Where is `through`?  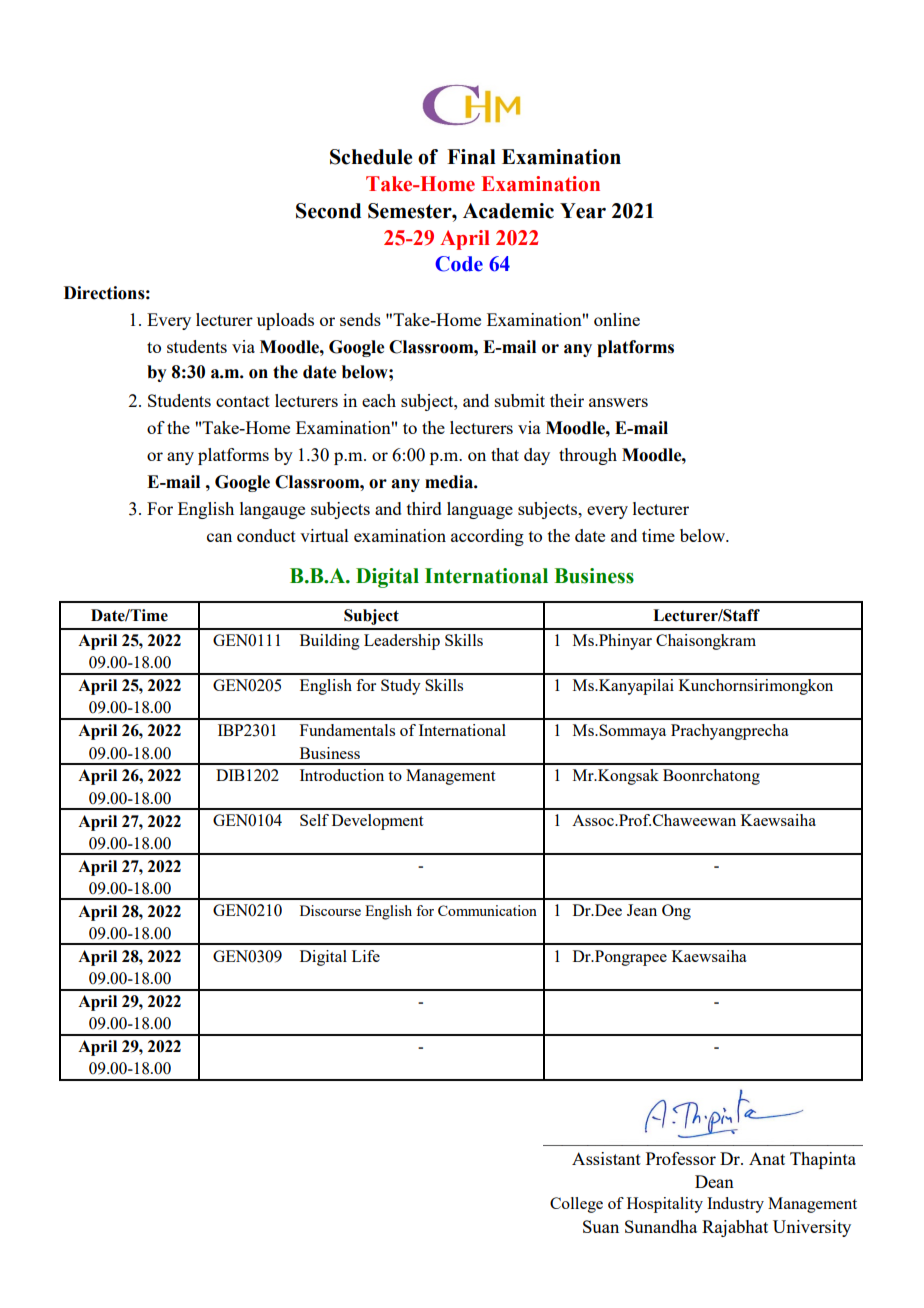 through is located at coordinates (588, 456).
